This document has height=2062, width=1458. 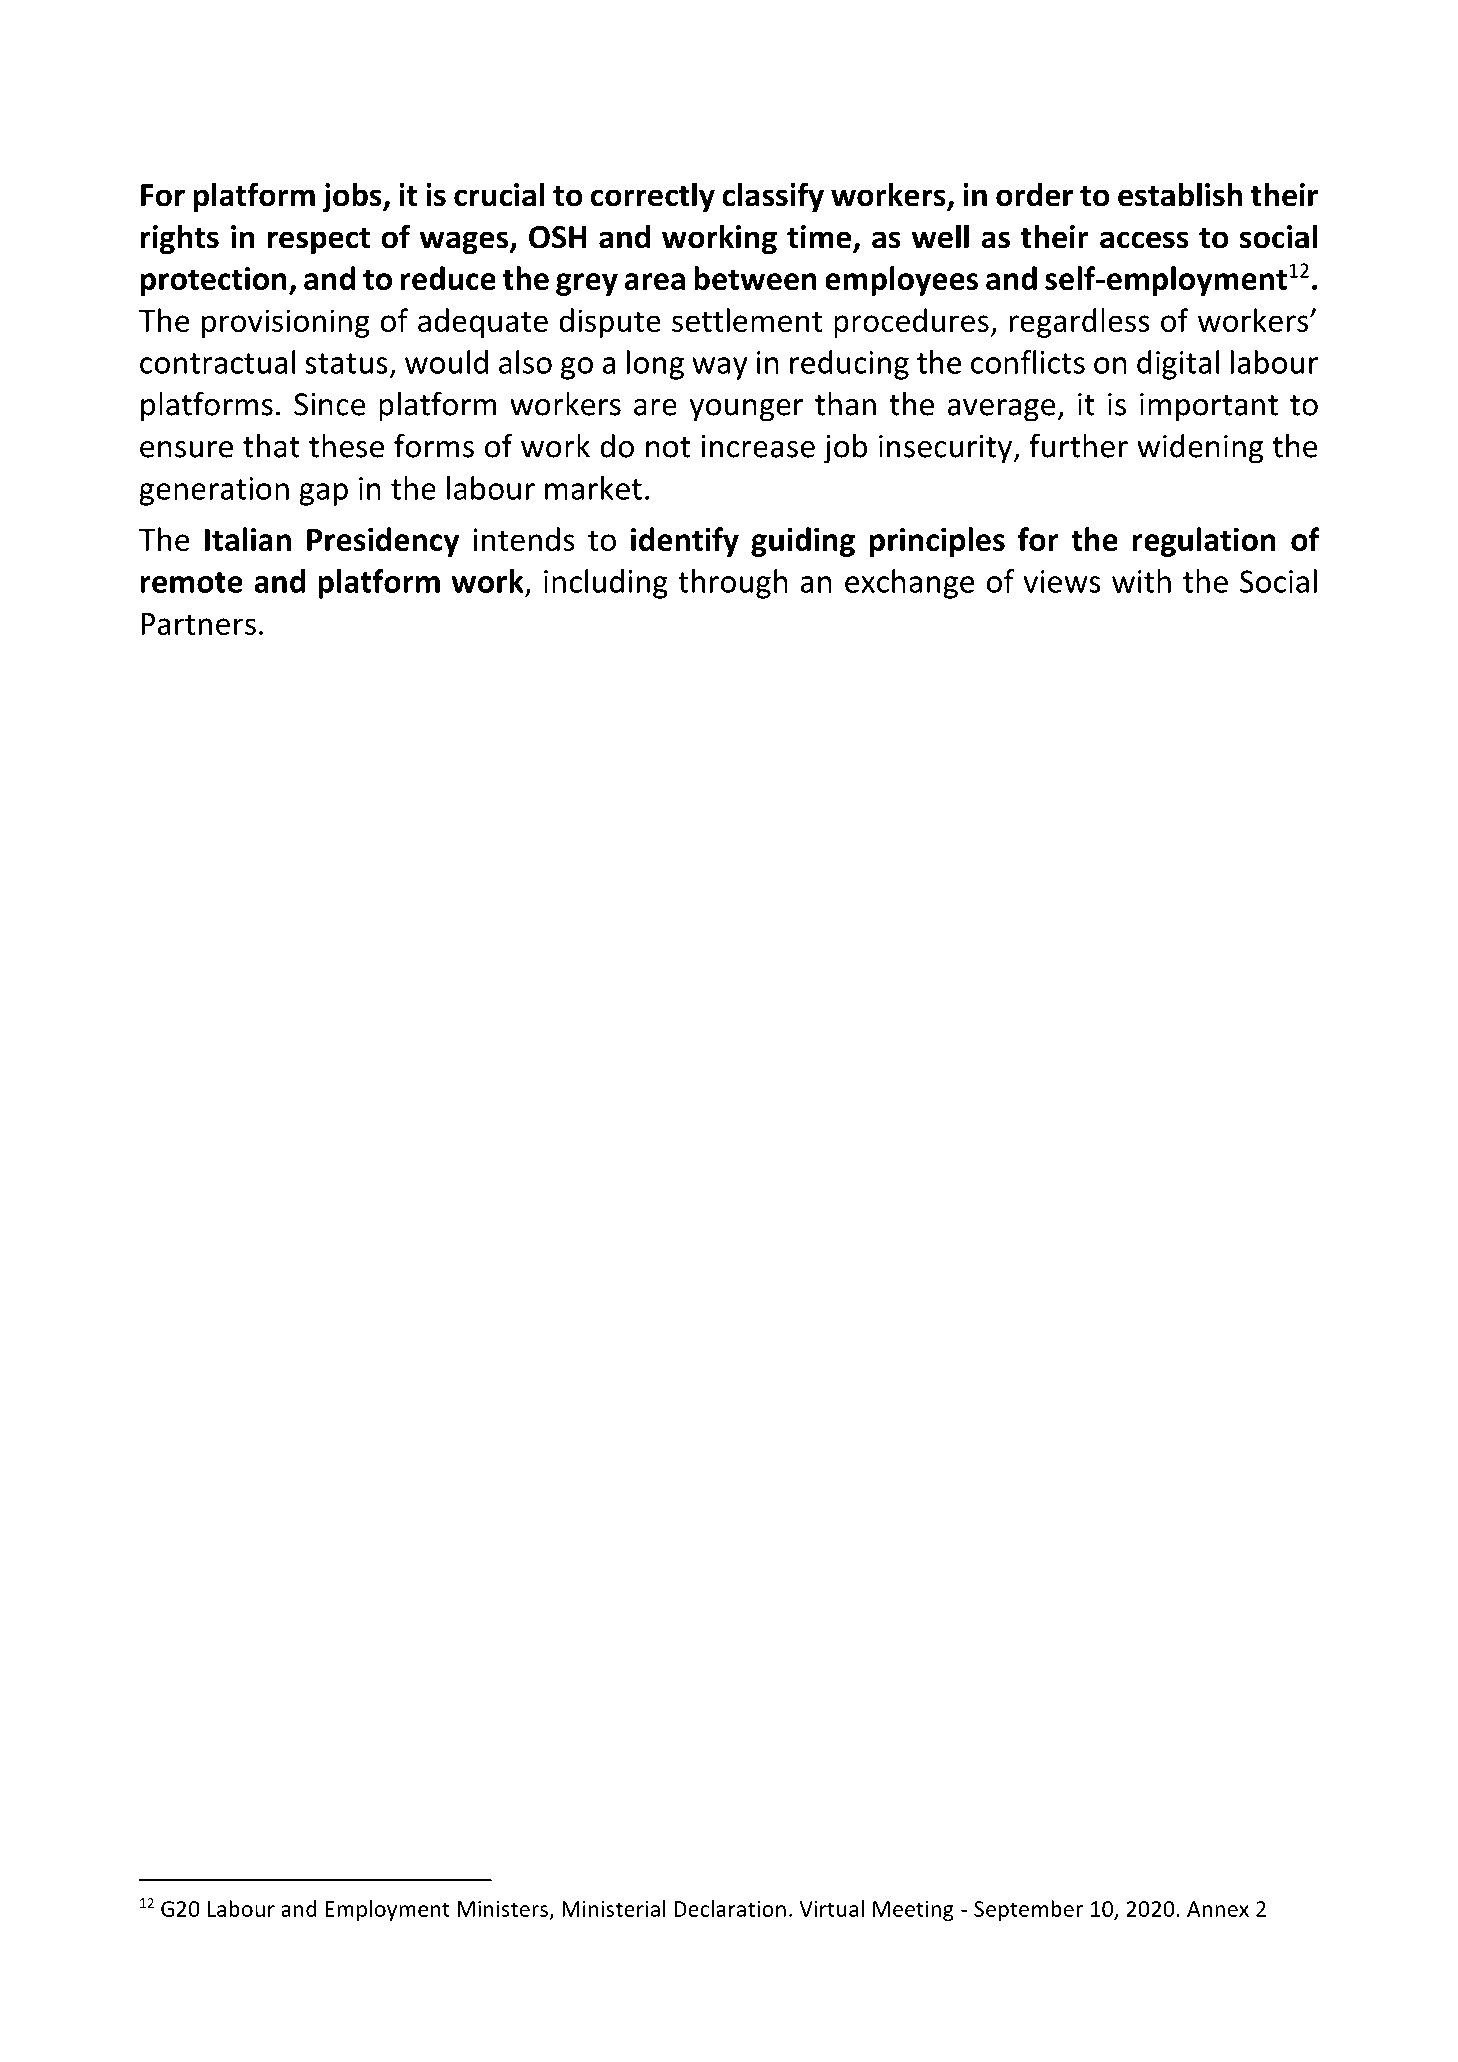 What do you see at coordinates (654, 281) in the document?
I see `area` at bounding box center [654, 281].
